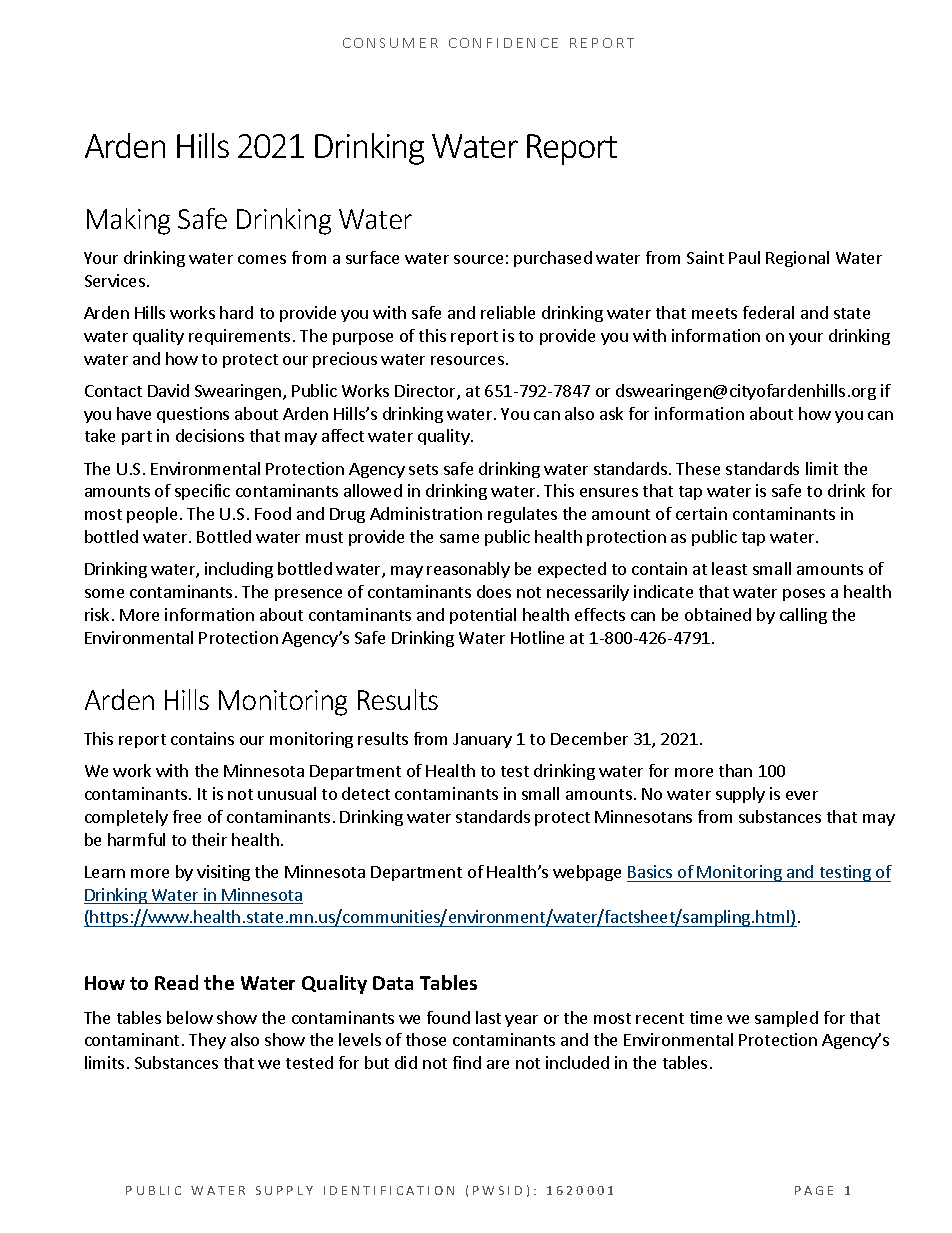  What do you see at coordinates (372, 257) in the screenshot?
I see `surface` at bounding box center [372, 257].
